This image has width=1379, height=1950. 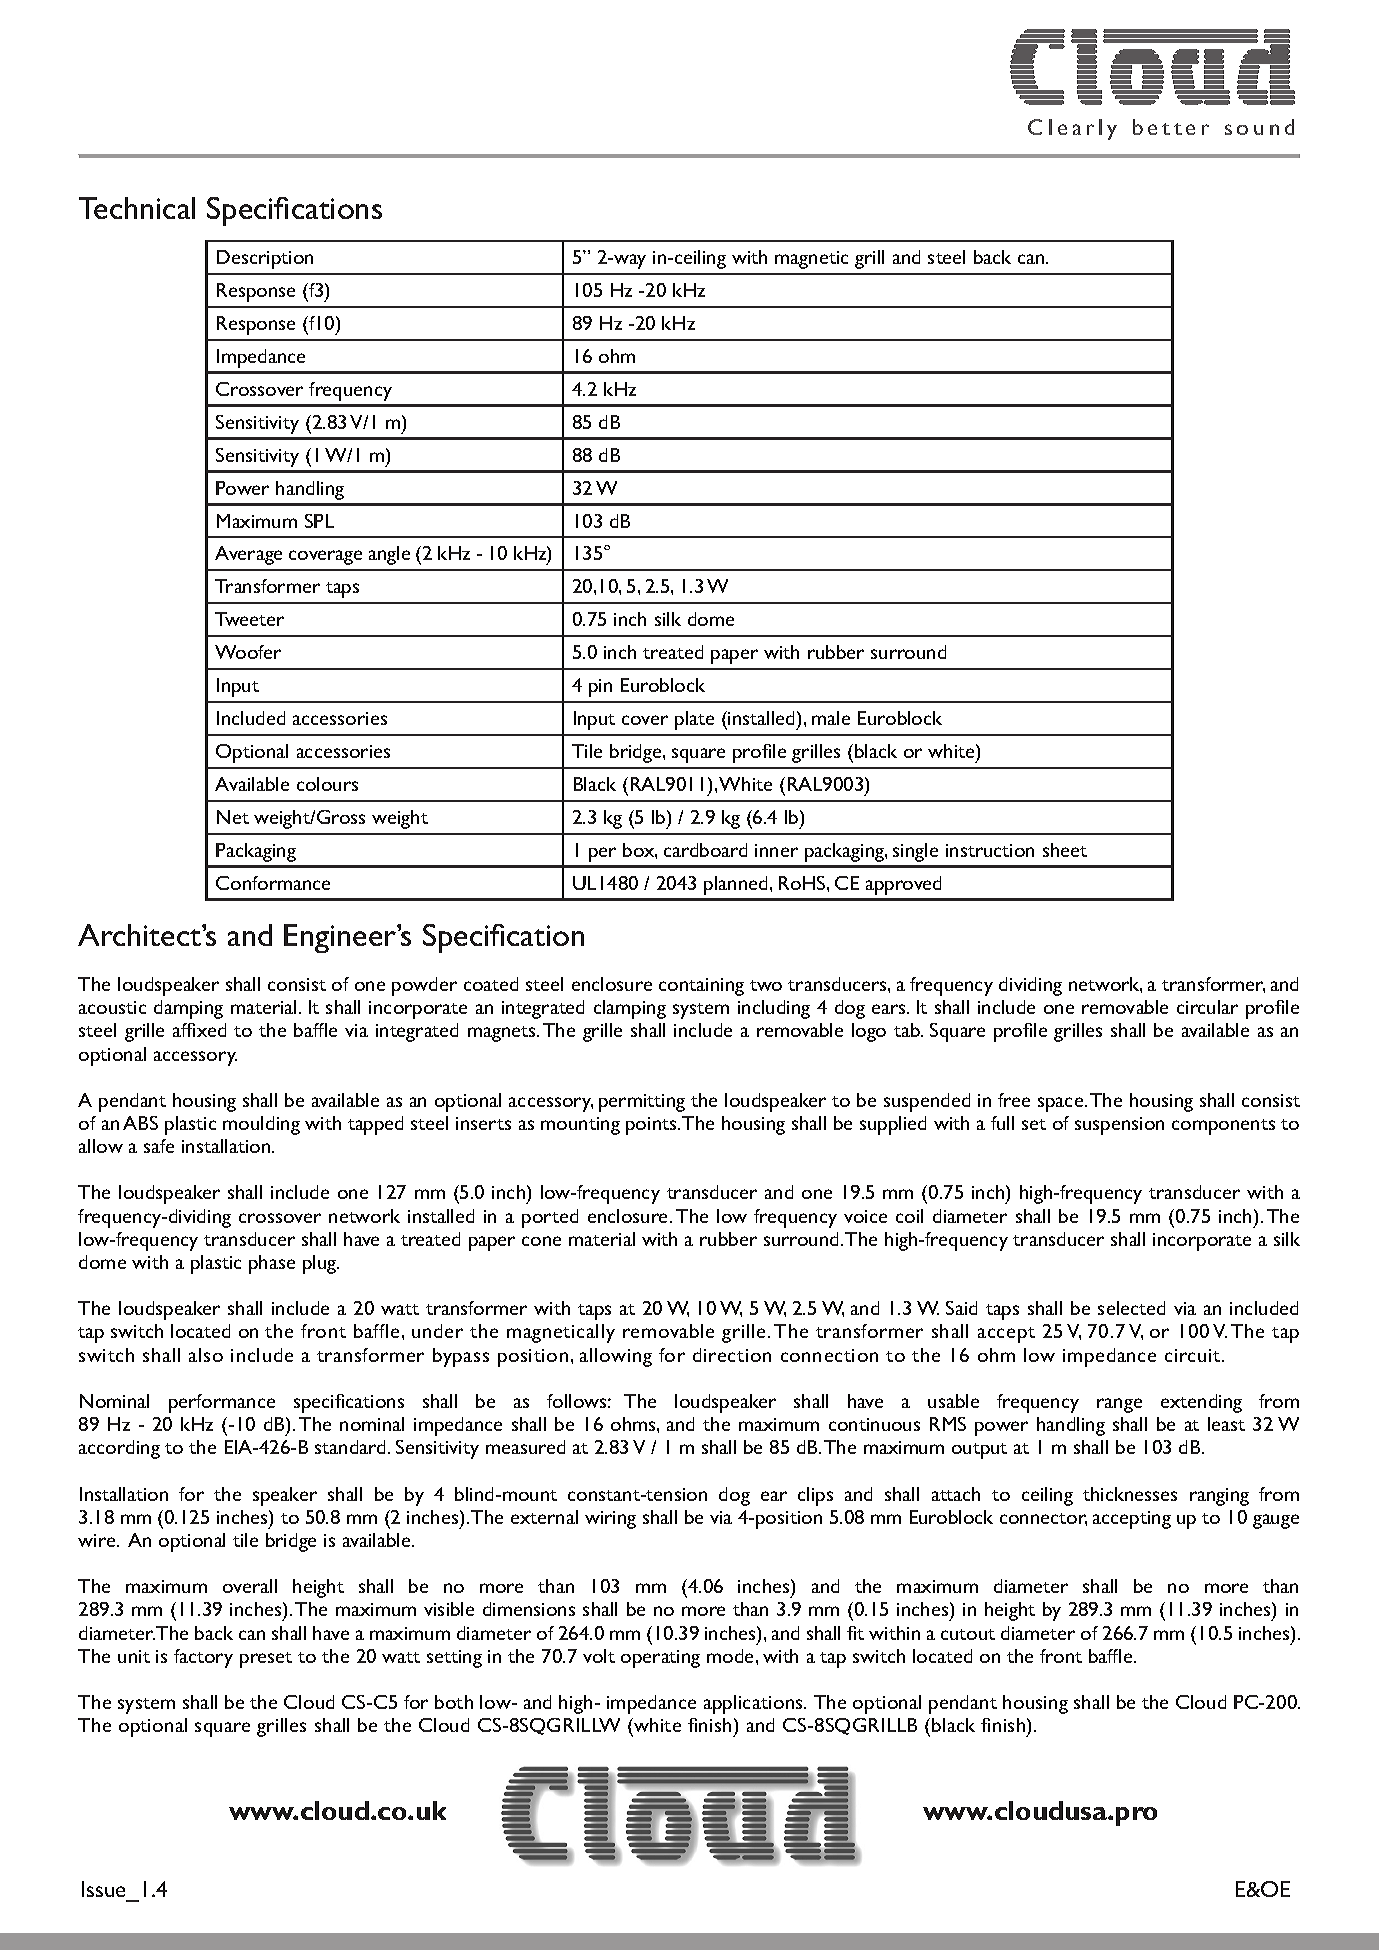 What do you see at coordinates (272, 1264) in the image?
I see `phase` at bounding box center [272, 1264].
